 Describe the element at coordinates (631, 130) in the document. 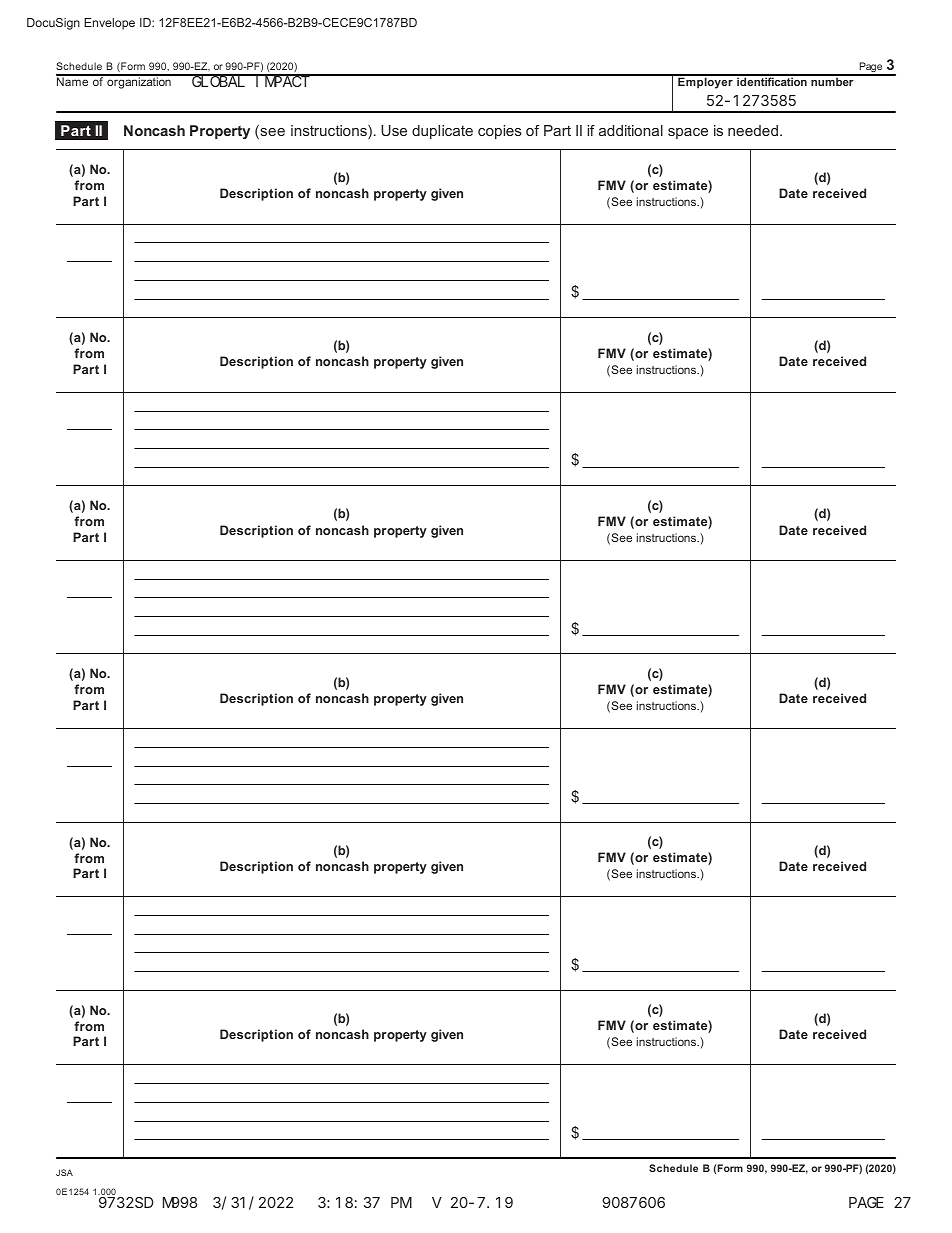

I see `additional` at that location.
